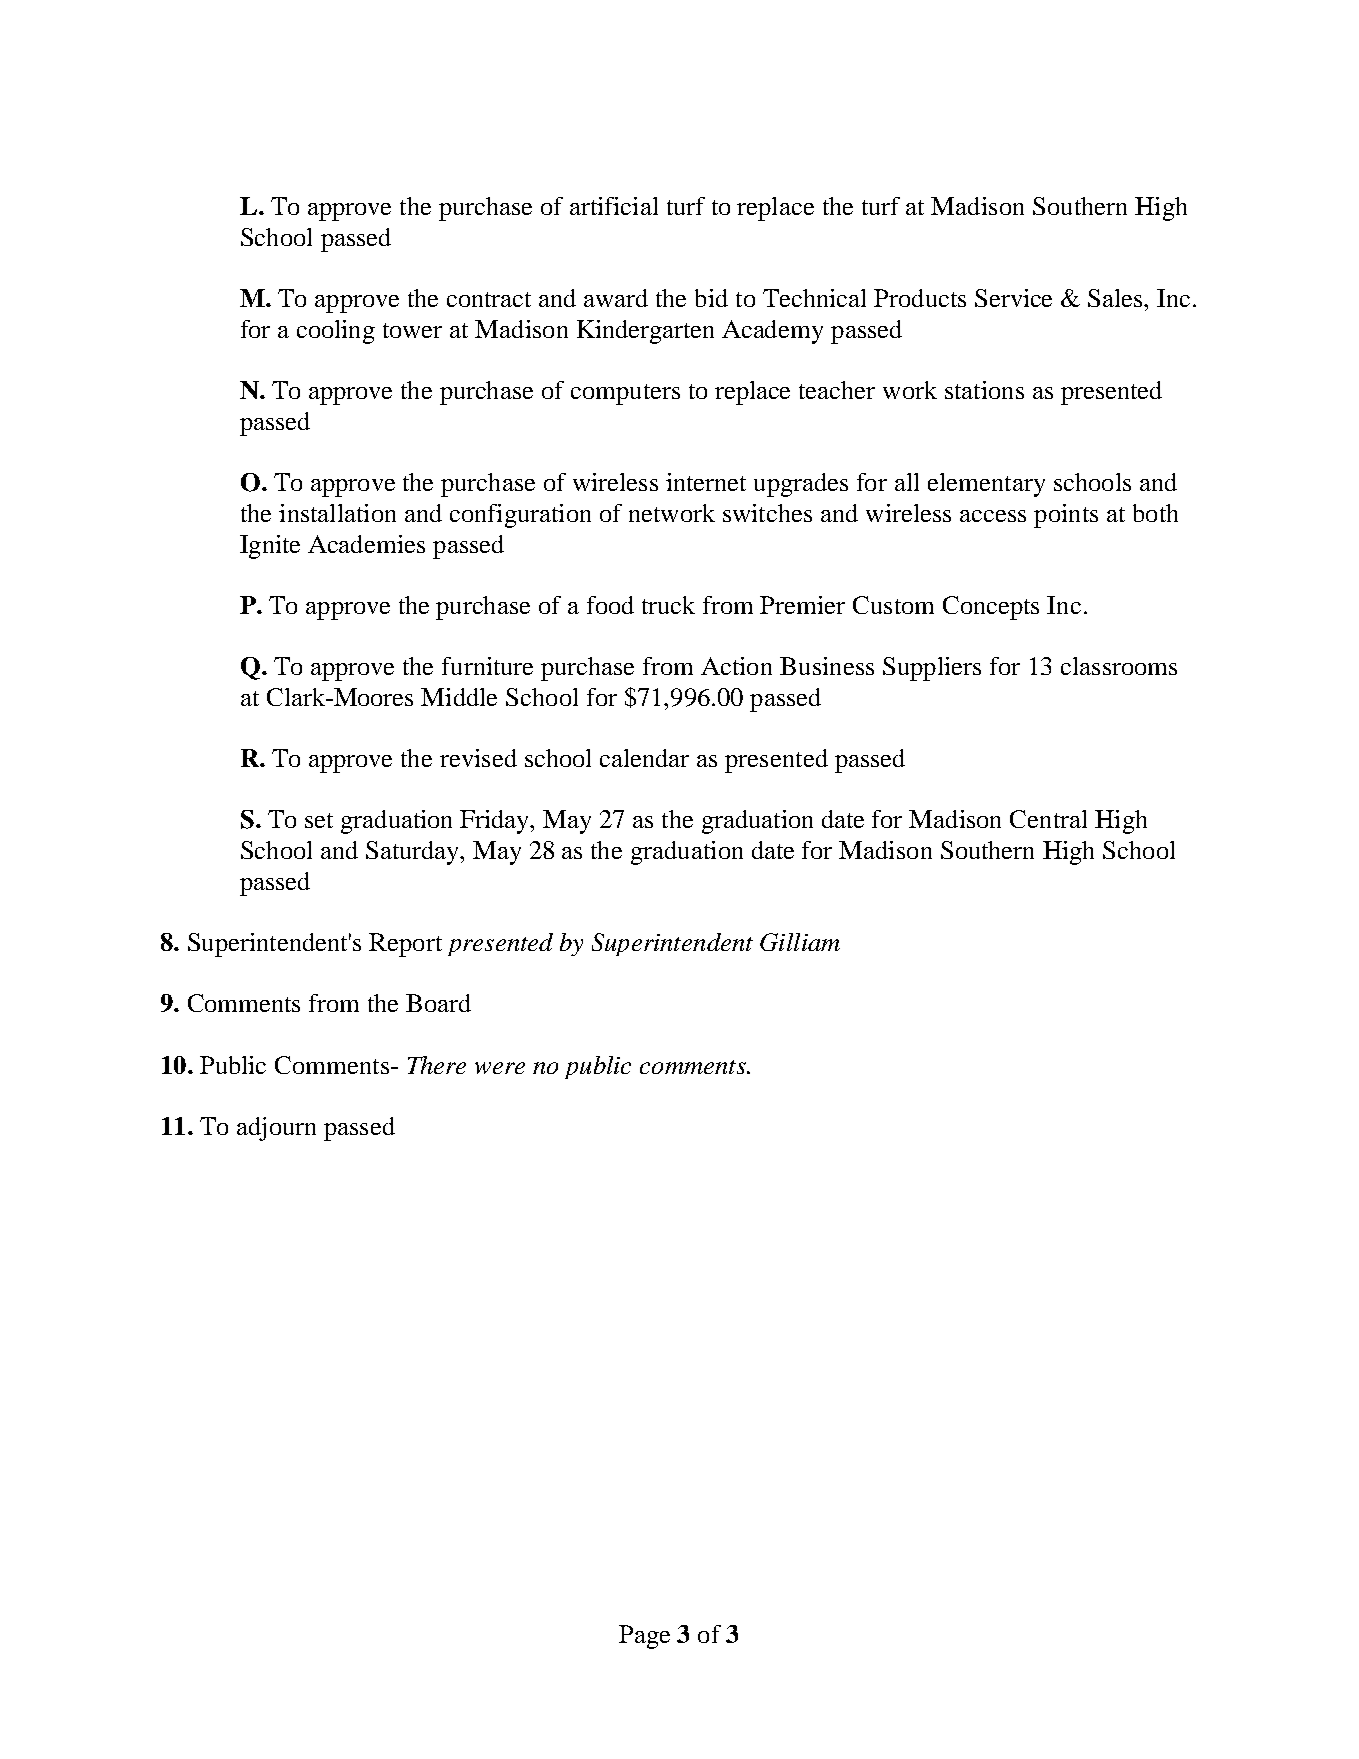 The image size is (1359, 1759). I want to click on Report, so click(405, 945).
